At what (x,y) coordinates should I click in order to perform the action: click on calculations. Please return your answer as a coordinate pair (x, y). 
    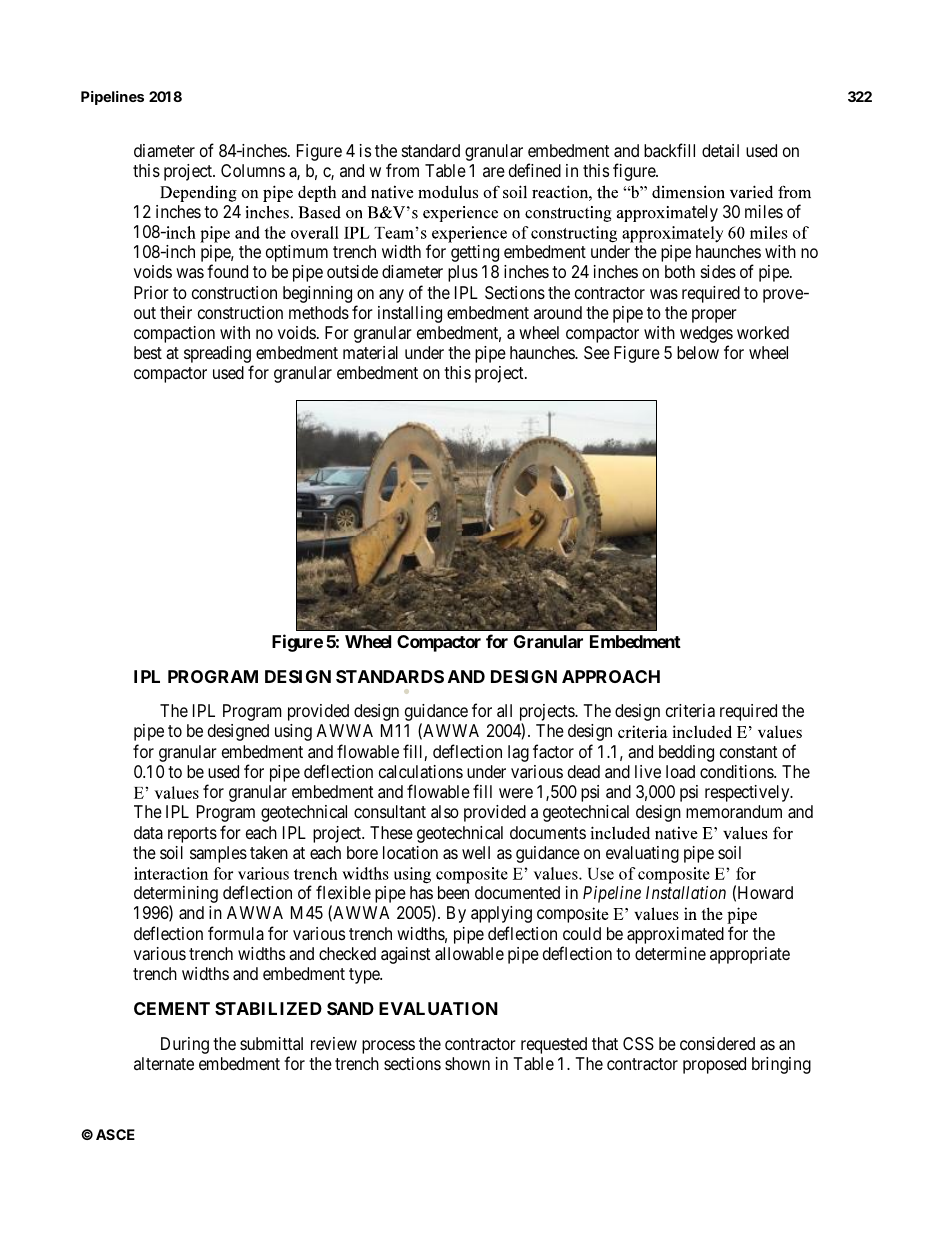
    Looking at the image, I should click on (421, 772).
